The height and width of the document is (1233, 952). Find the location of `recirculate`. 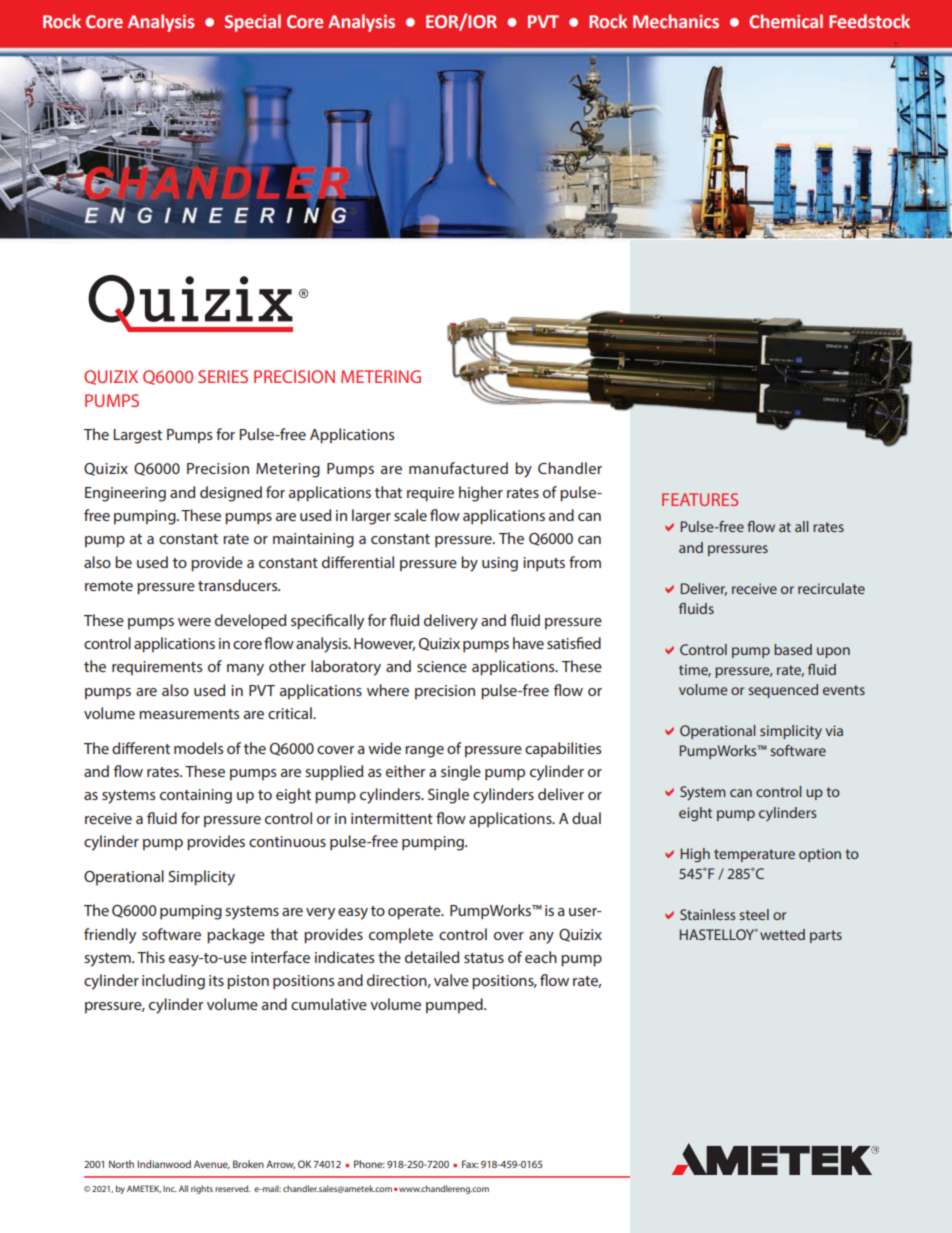

recirculate is located at coordinates (831, 588).
